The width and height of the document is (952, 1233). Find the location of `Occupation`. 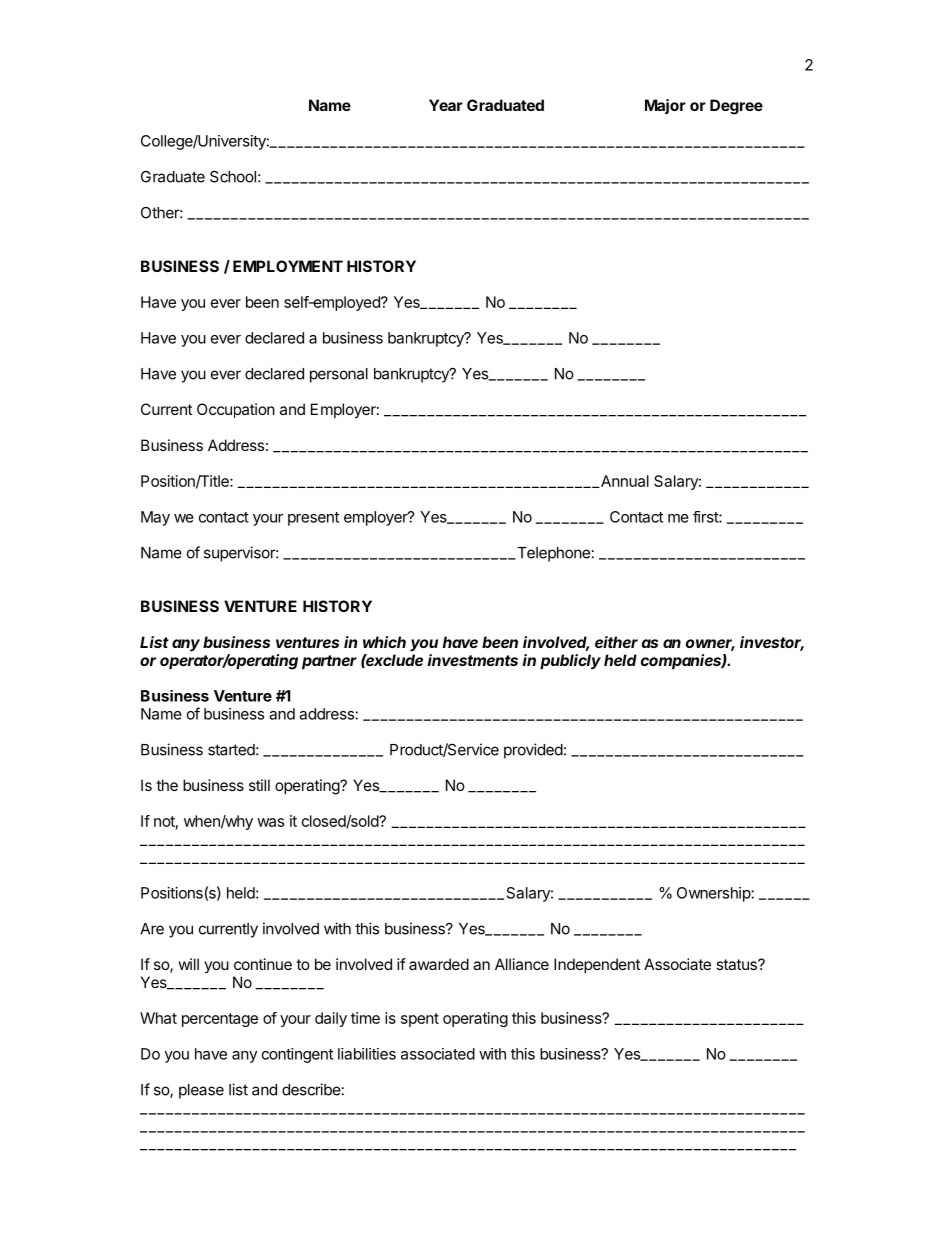

Occupation is located at coordinates (236, 410).
